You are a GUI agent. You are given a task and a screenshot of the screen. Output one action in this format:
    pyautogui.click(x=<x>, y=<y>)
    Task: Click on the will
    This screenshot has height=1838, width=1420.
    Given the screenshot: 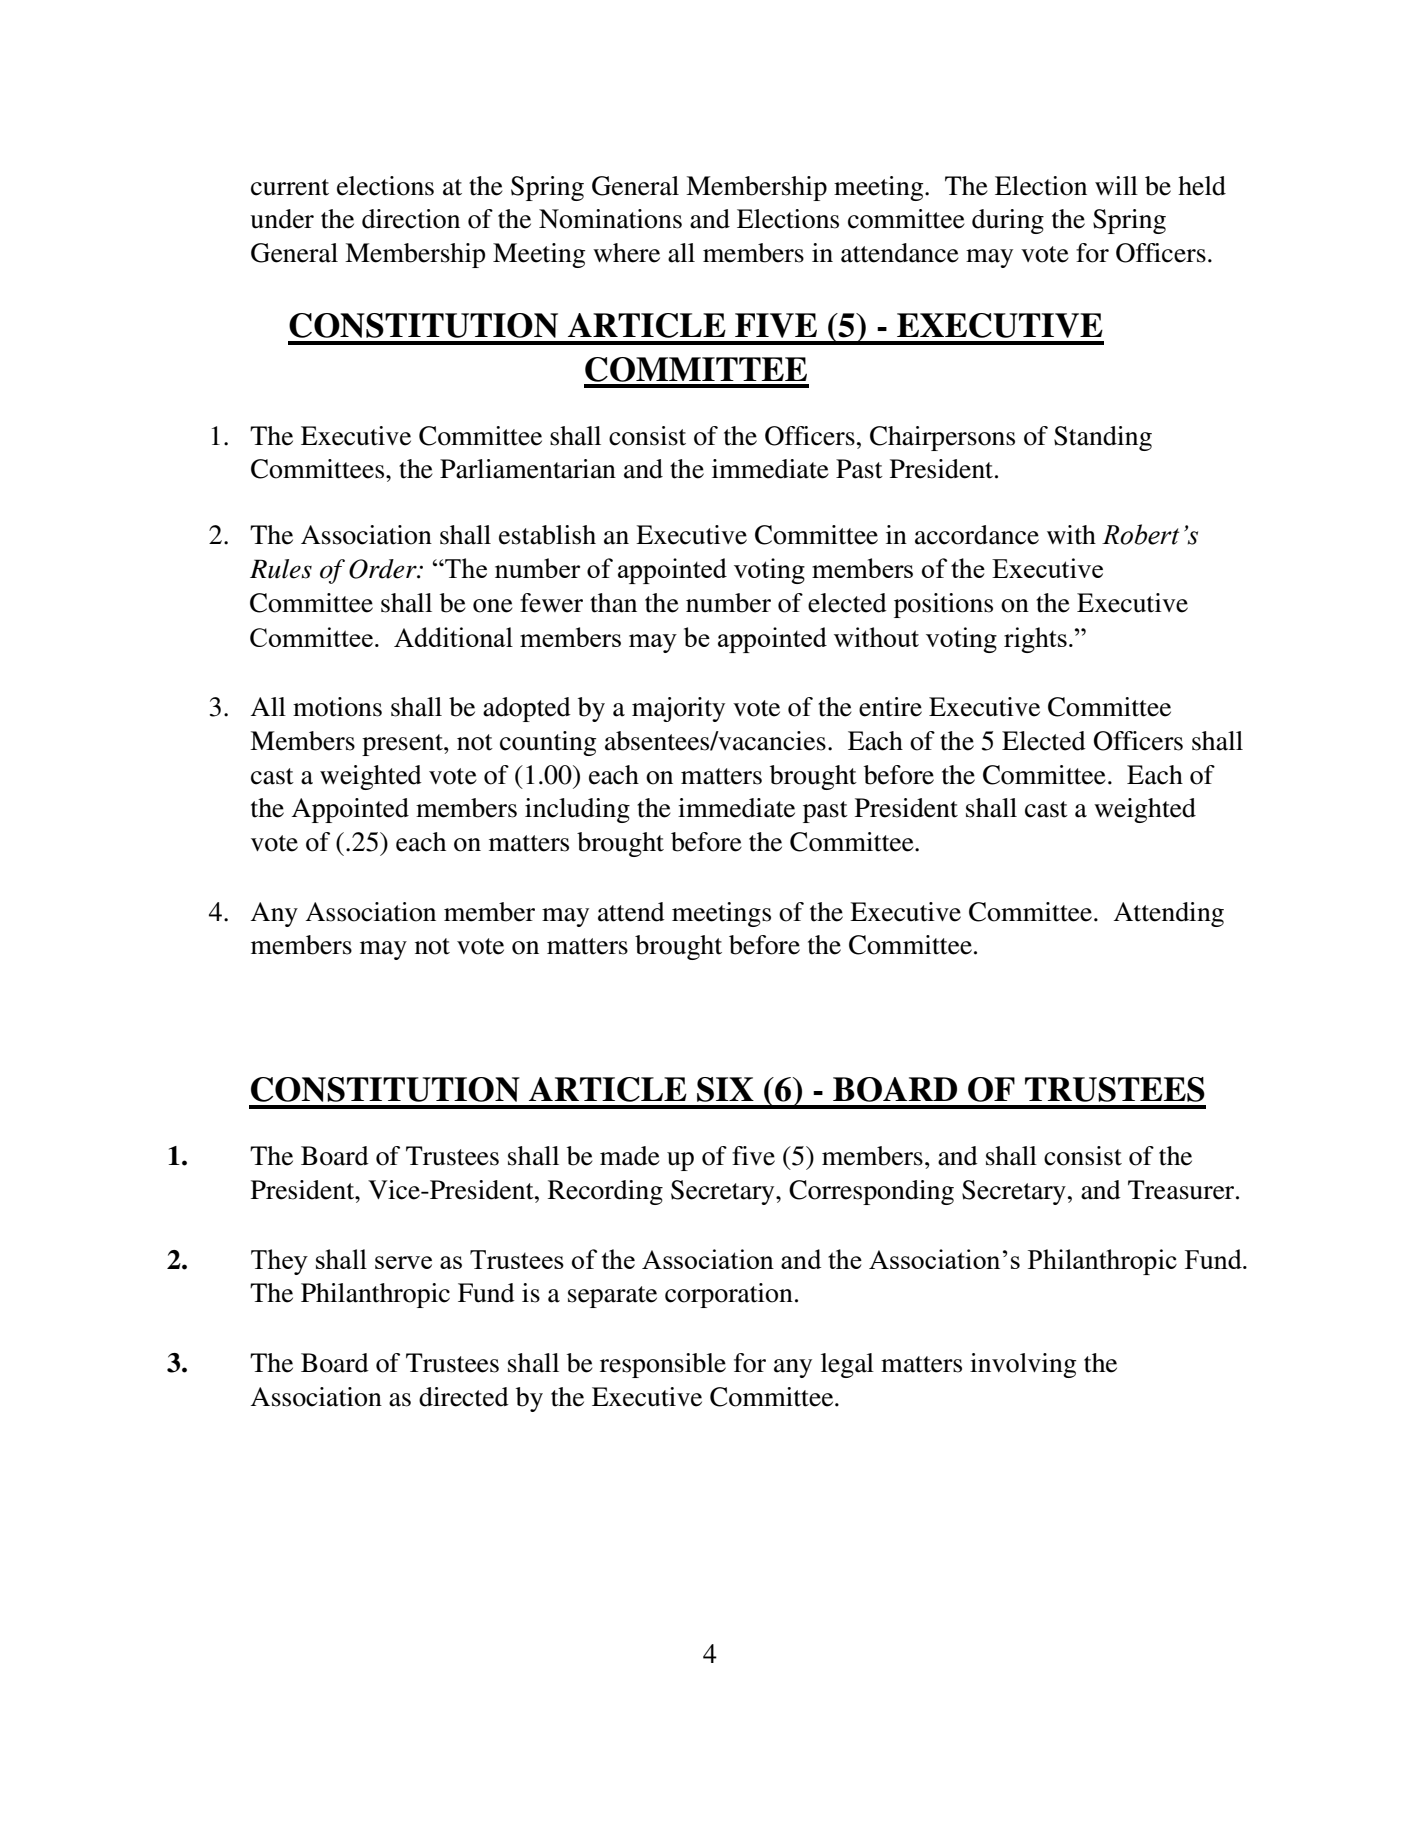 What is the action you would take?
    pyautogui.click(x=1116, y=185)
